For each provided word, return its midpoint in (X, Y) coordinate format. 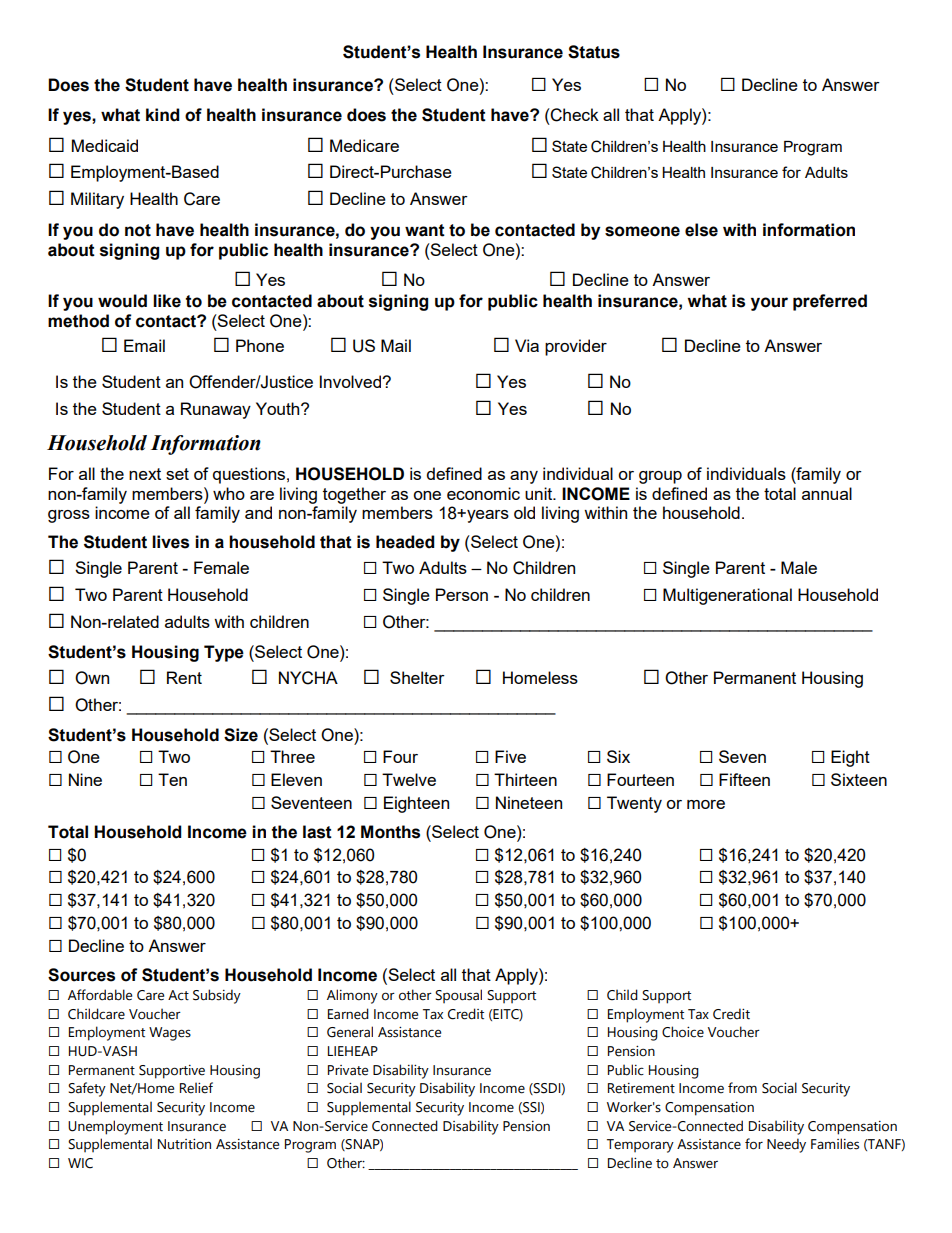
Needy (786, 1145)
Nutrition (184, 1144)
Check (574, 115)
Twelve (409, 779)
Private (348, 1070)
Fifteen (744, 779)
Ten (172, 779)
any (524, 477)
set (177, 474)
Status (594, 52)
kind (162, 115)
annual (827, 493)
